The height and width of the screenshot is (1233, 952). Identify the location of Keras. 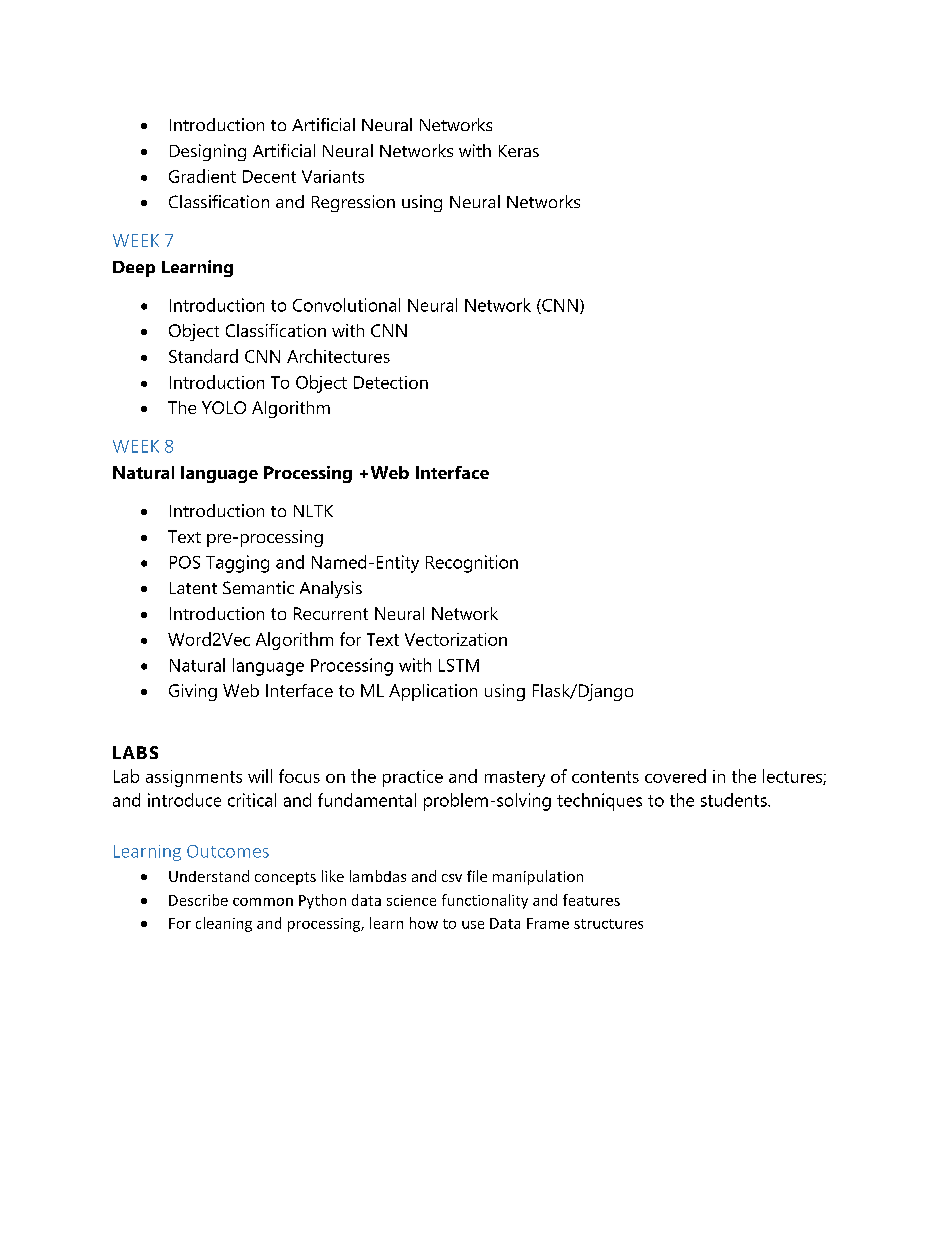
(519, 151).
